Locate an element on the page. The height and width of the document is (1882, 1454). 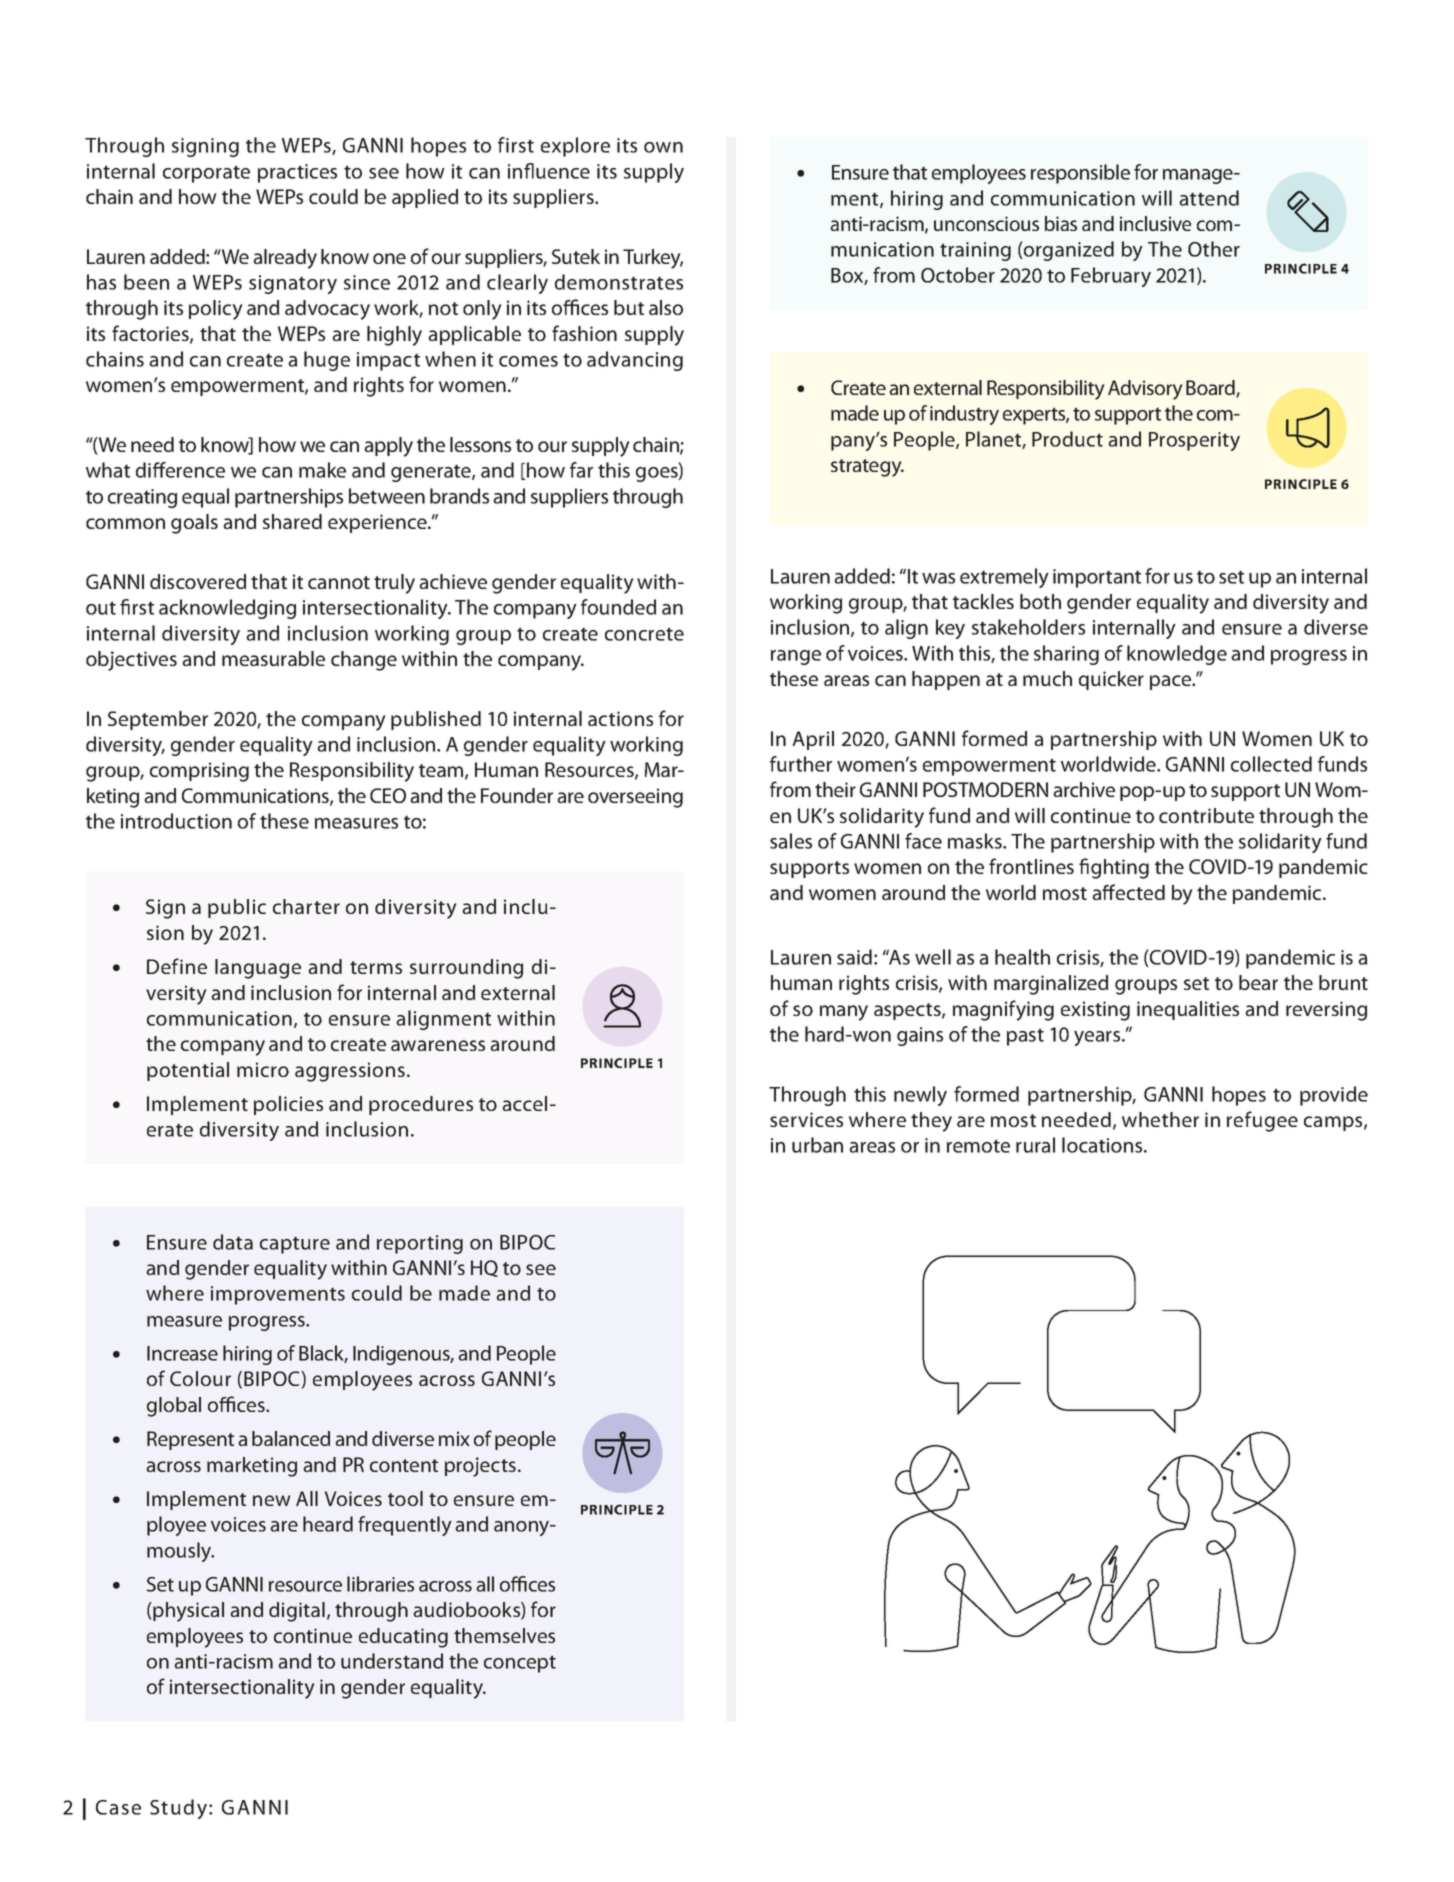
bear is located at coordinates (1258, 982).
